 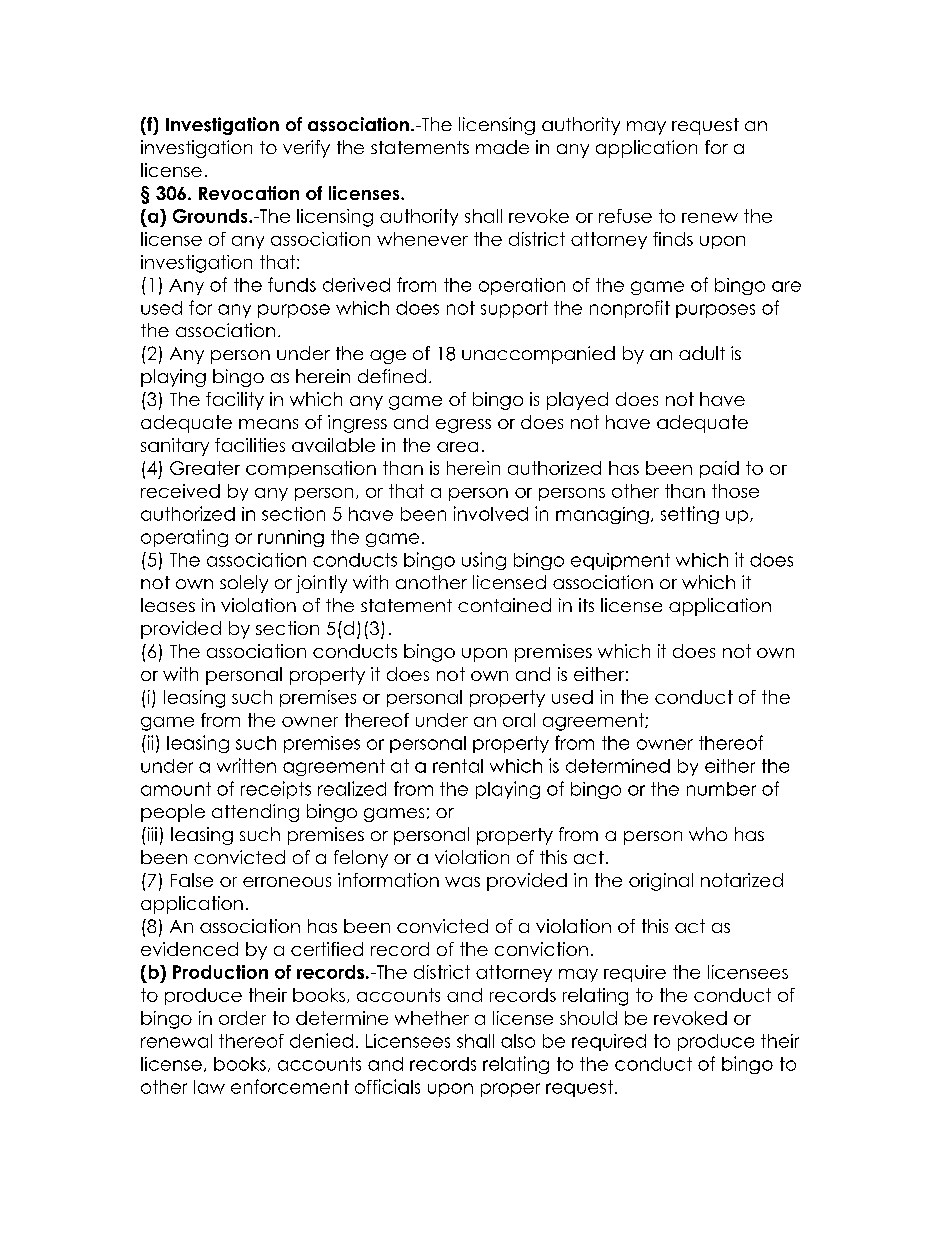 What do you see at coordinates (432, 1018) in the document?
I see `whether` at bounding box center [432, 1018].
